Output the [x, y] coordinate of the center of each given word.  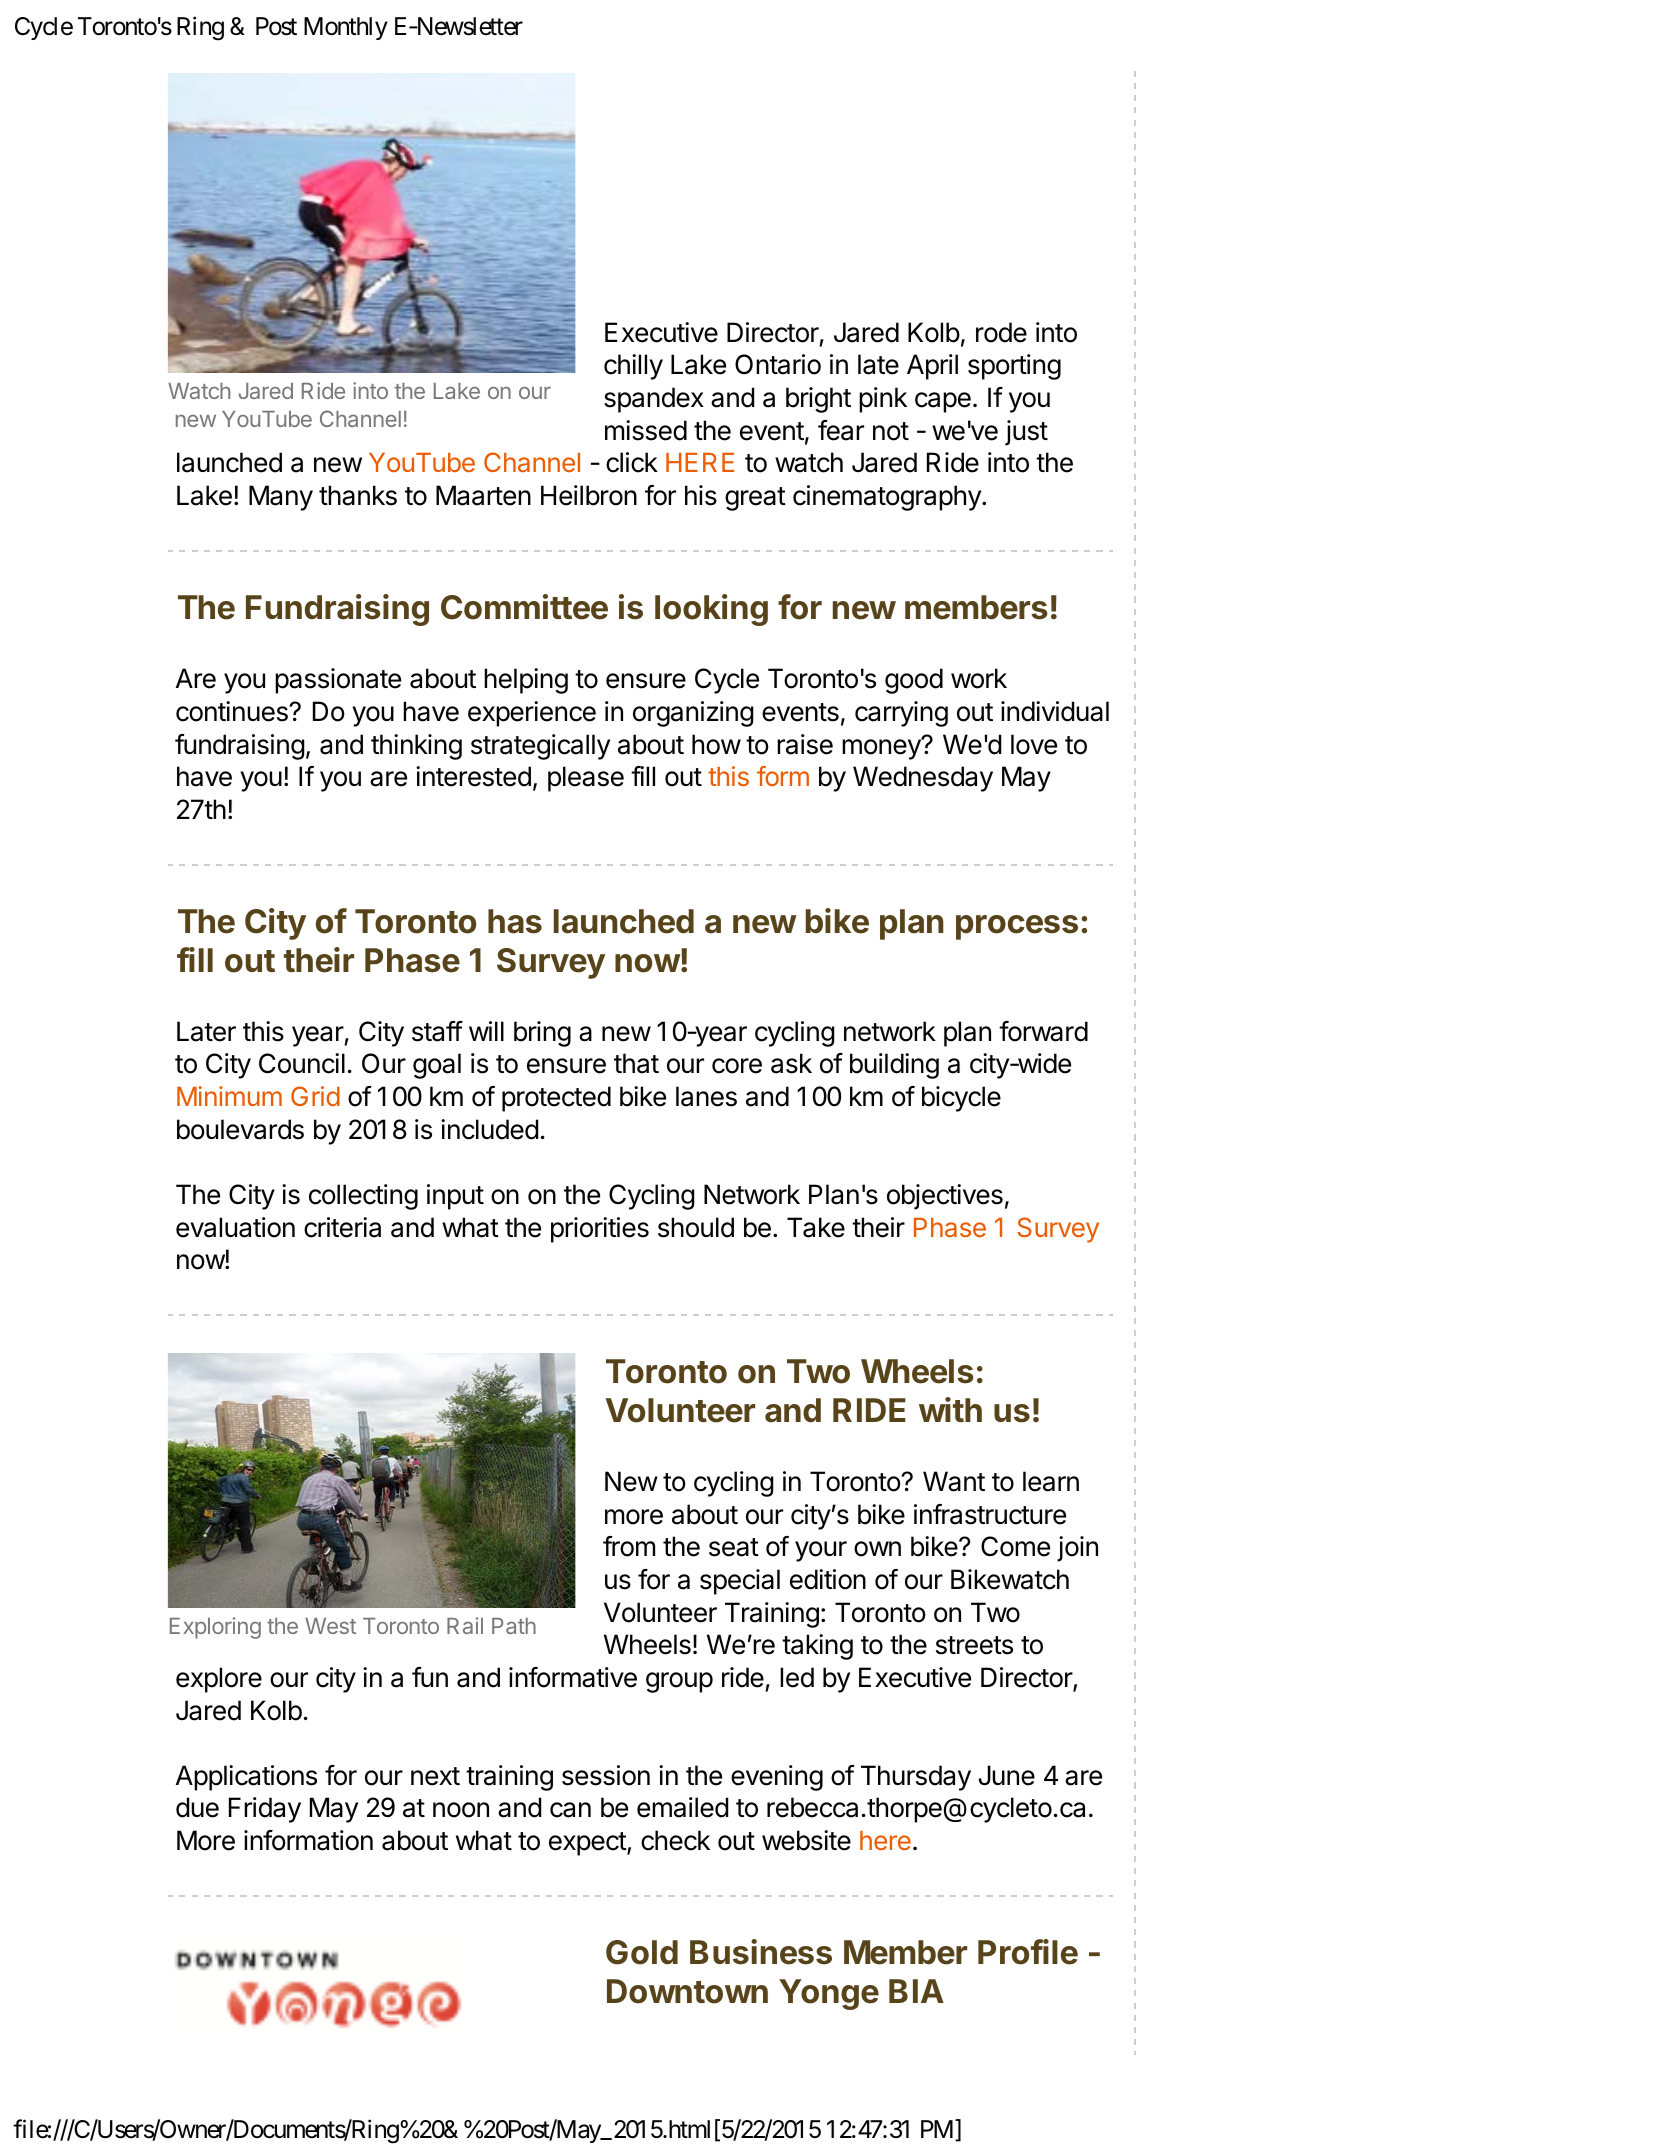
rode [1001, 332]
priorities [600, 1230]
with [950, 1409]
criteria [342, 1227]
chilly [633, 367]
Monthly [346, 28]
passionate [338, 681]
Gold [642, 1952]
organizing [693, 714]
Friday [265, 1810]
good [914, 681]
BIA [916, 1991]
